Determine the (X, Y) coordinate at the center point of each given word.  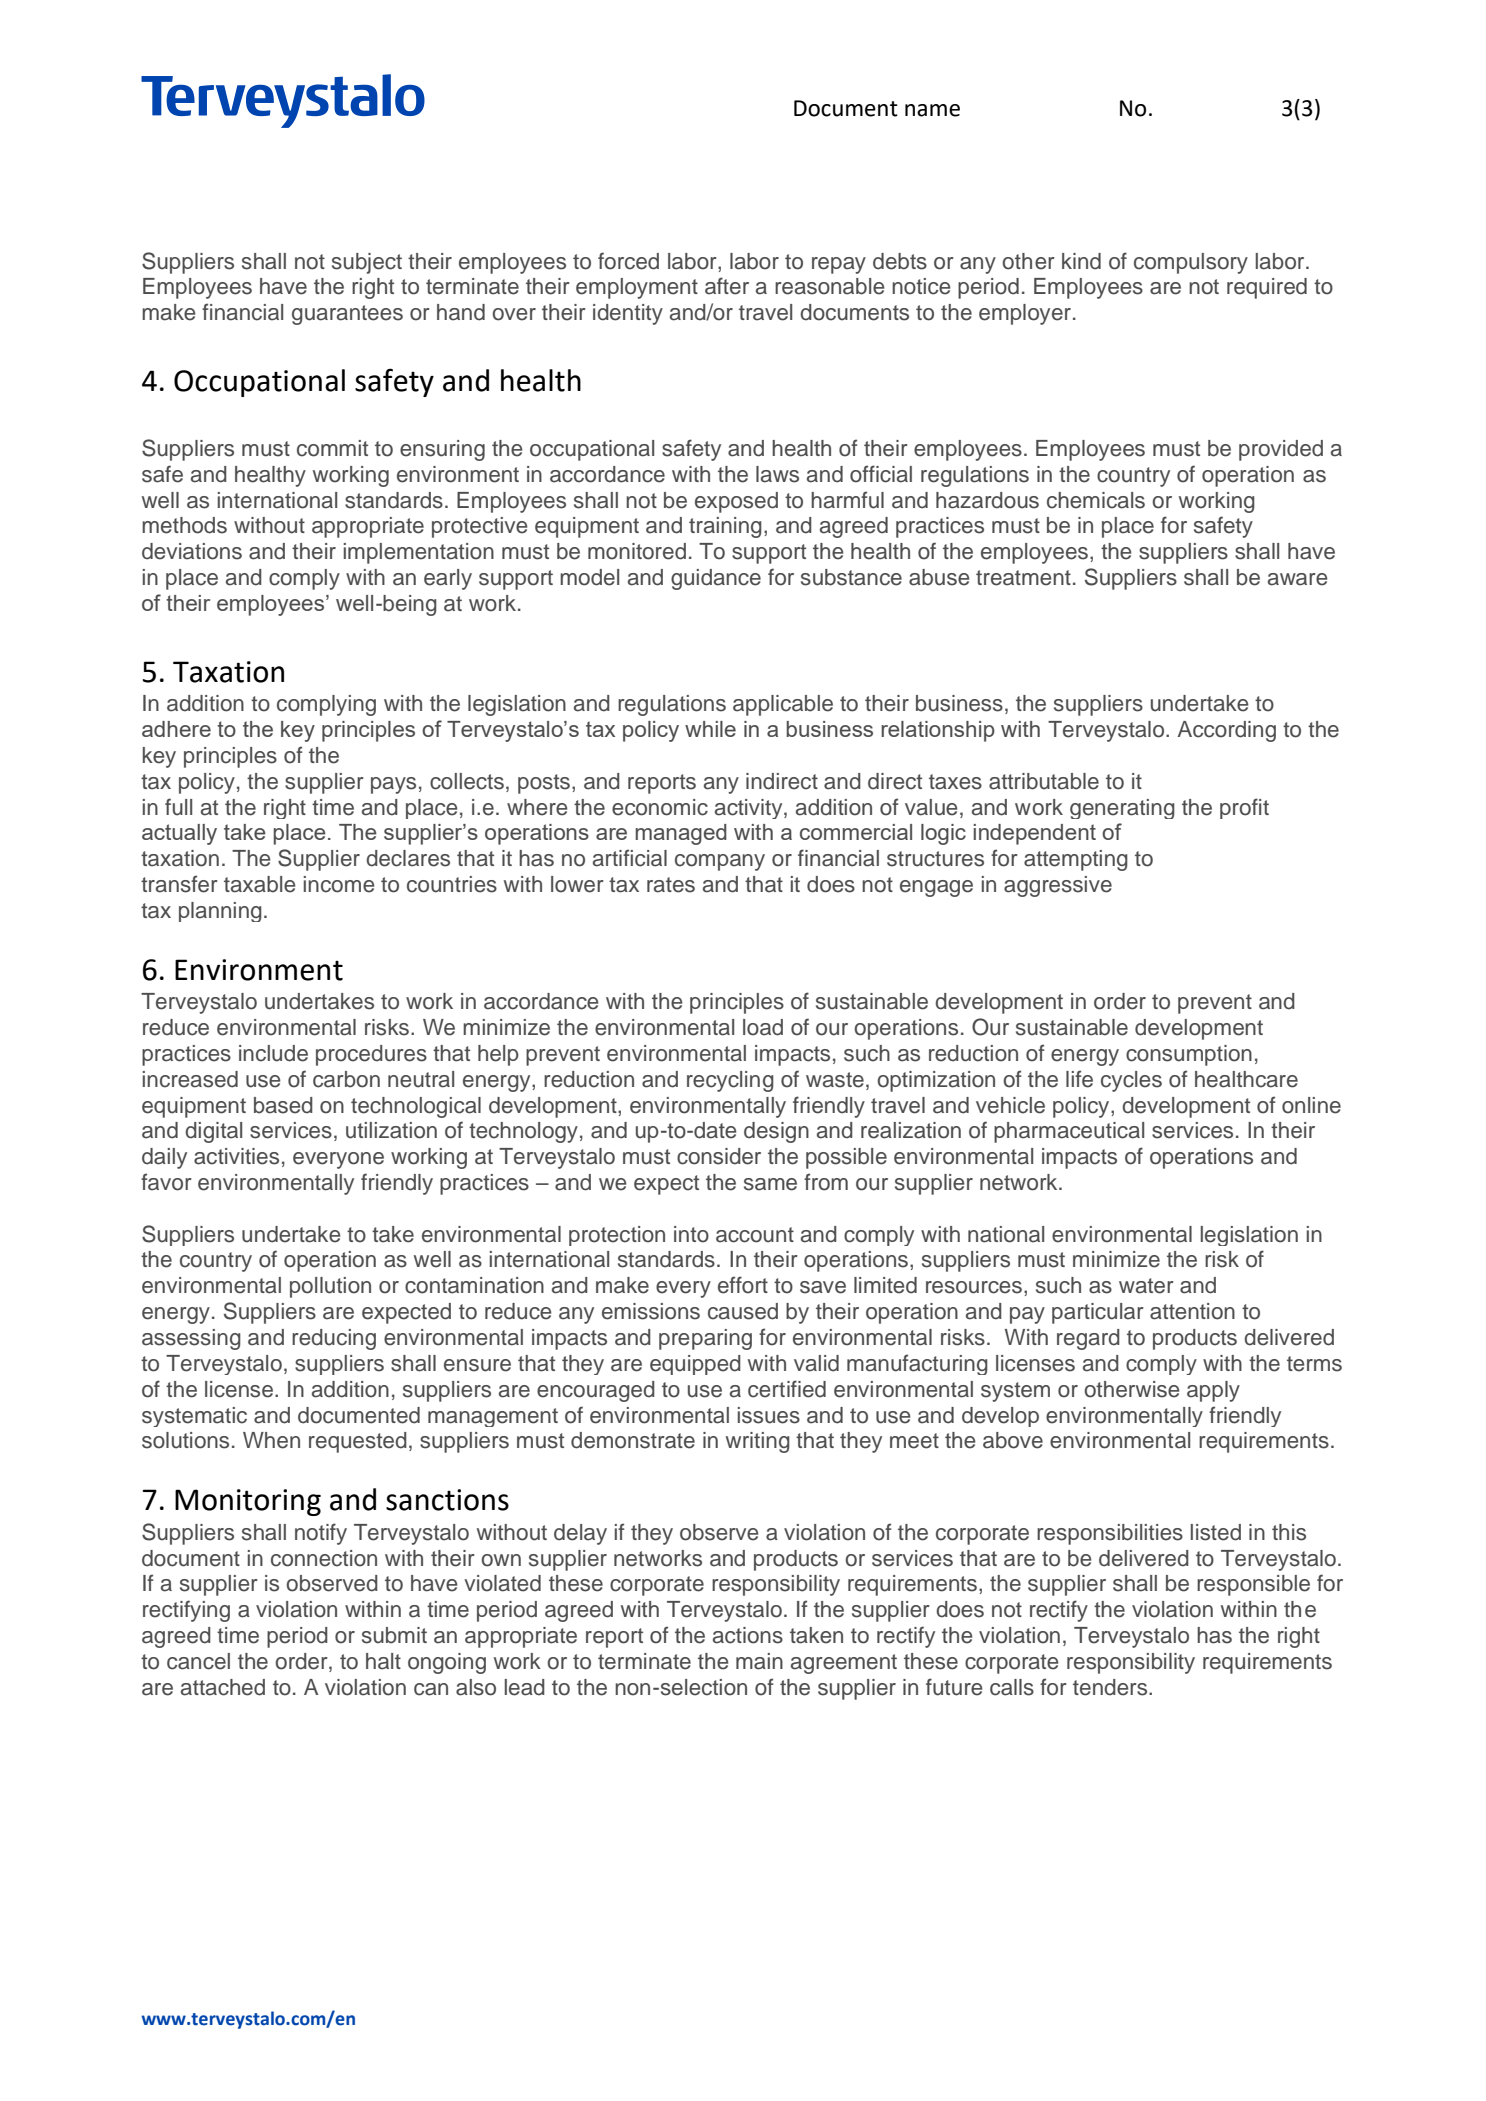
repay (839, 265)
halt (383, 1661)
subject (367, 263)
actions (748, 1635)
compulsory (1191, 263)
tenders (1111, 1687)
